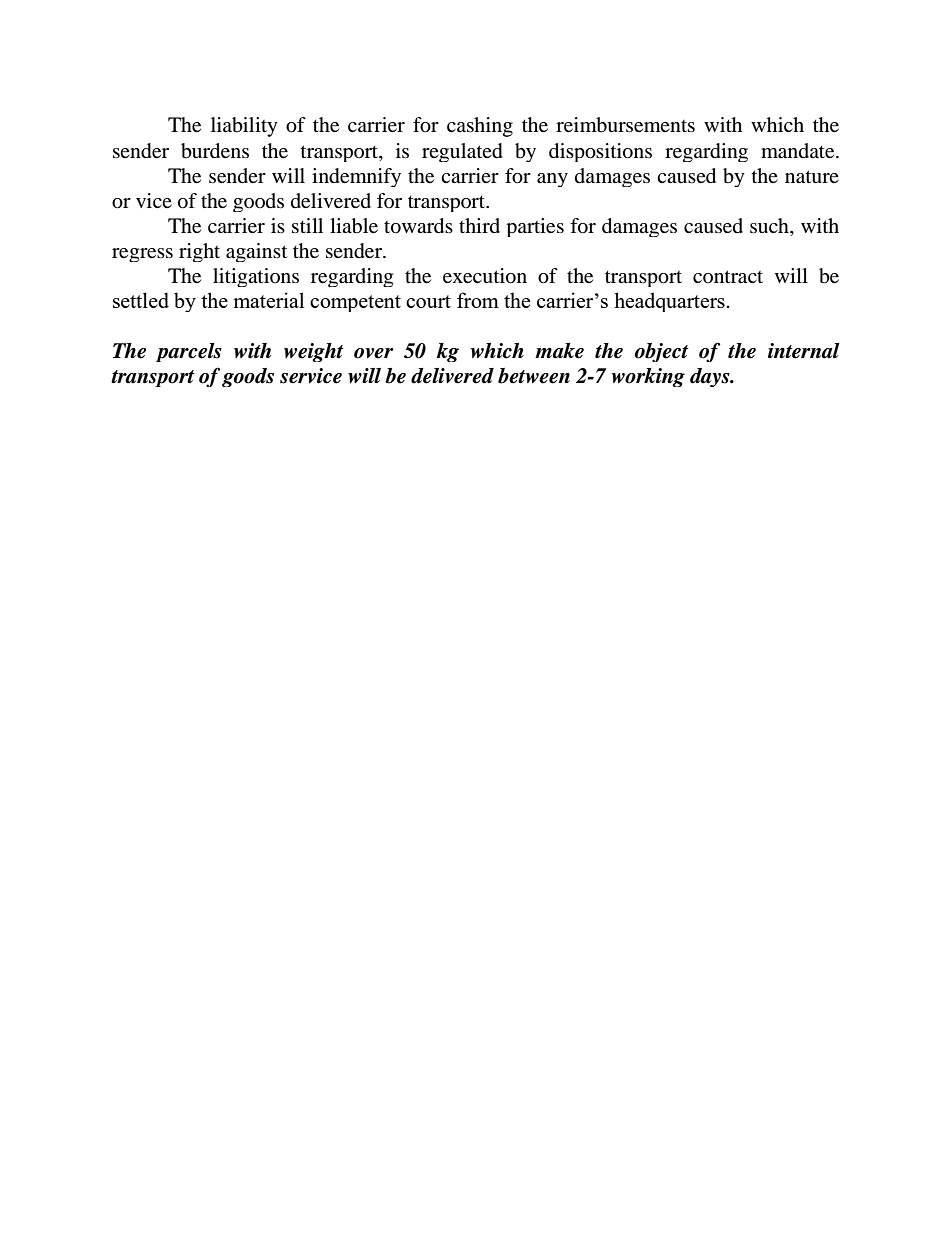 The height and width of the page is (1233, 952). Describe the element at coordinates (478, 300) in the page. I see `from` at that location.
